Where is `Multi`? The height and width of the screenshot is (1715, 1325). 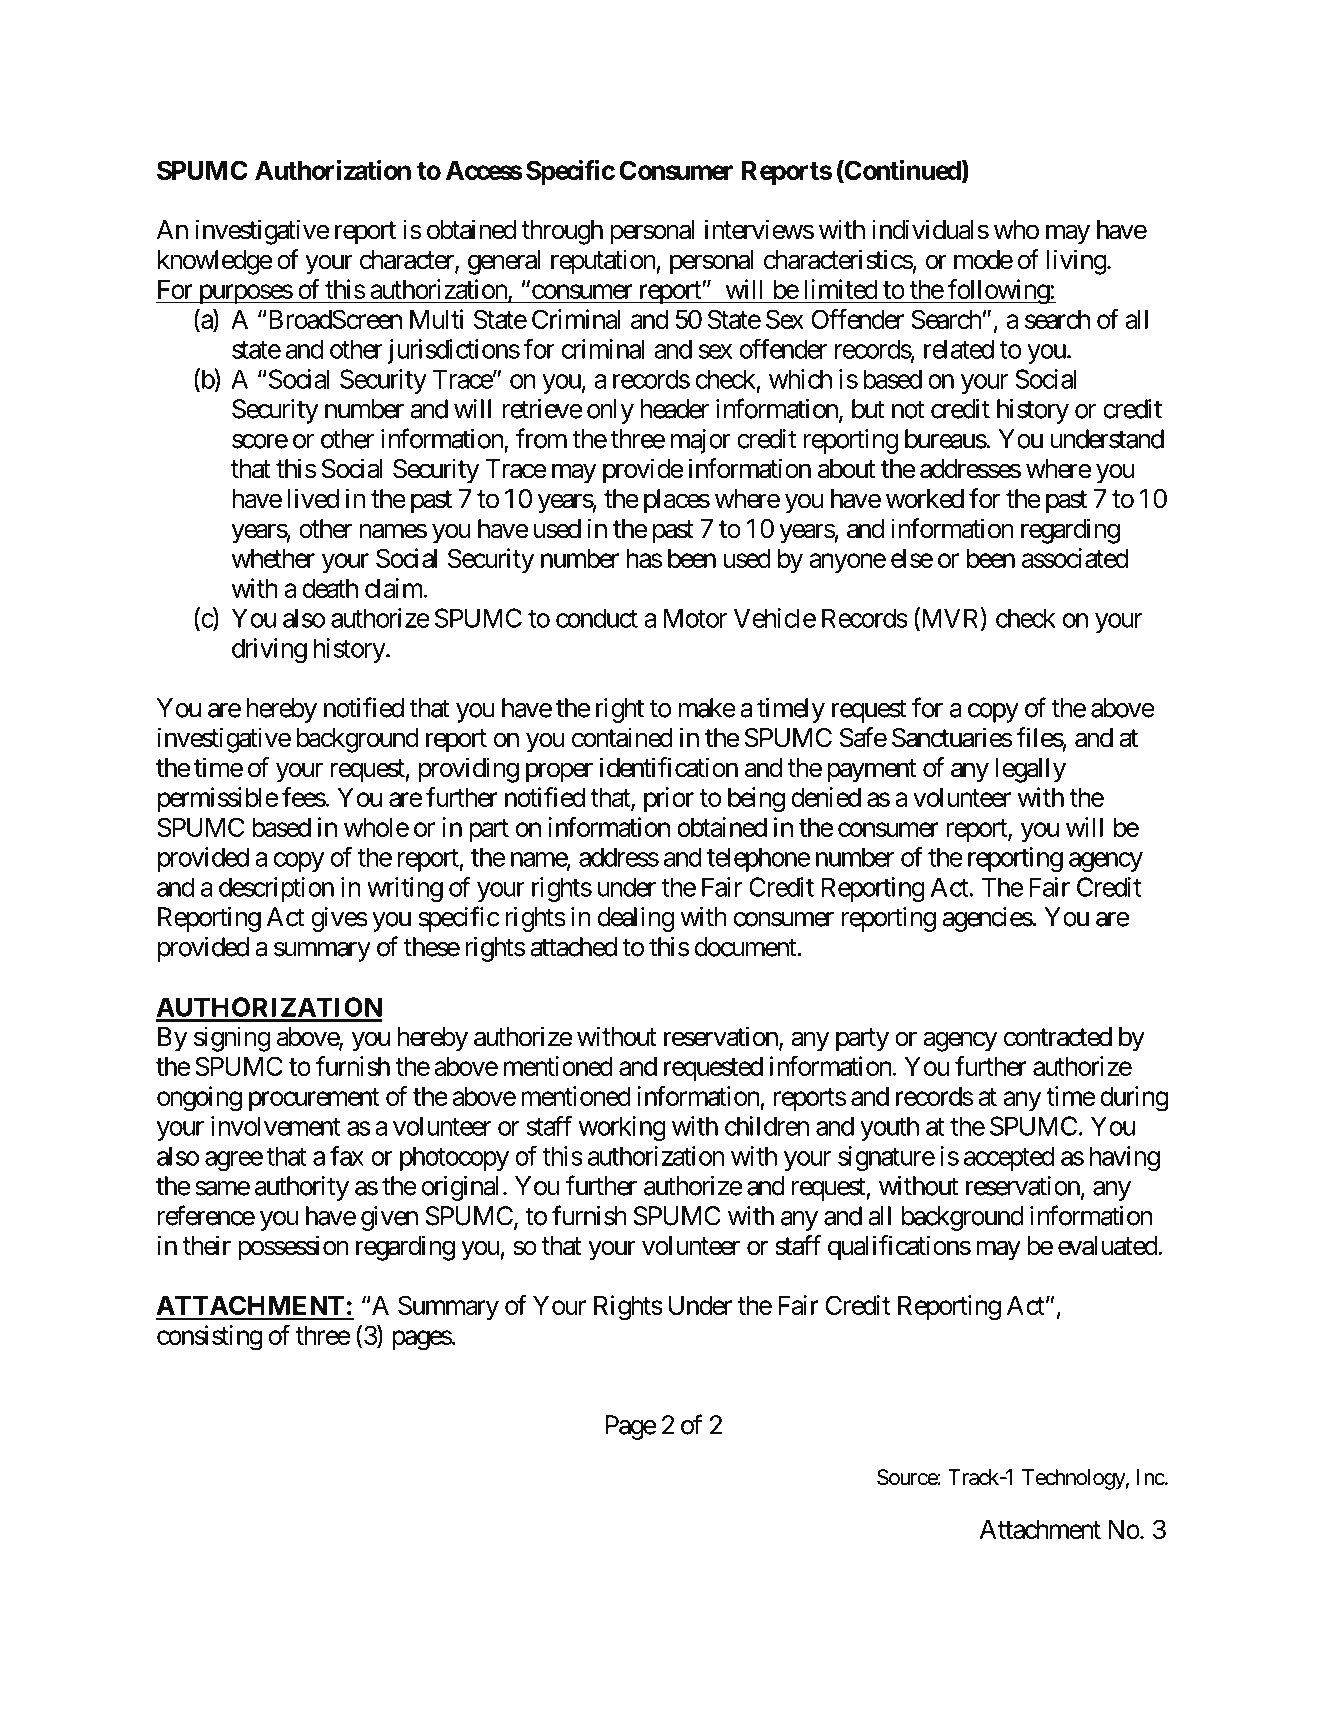 Multi is located at coordinates (436, 319).
